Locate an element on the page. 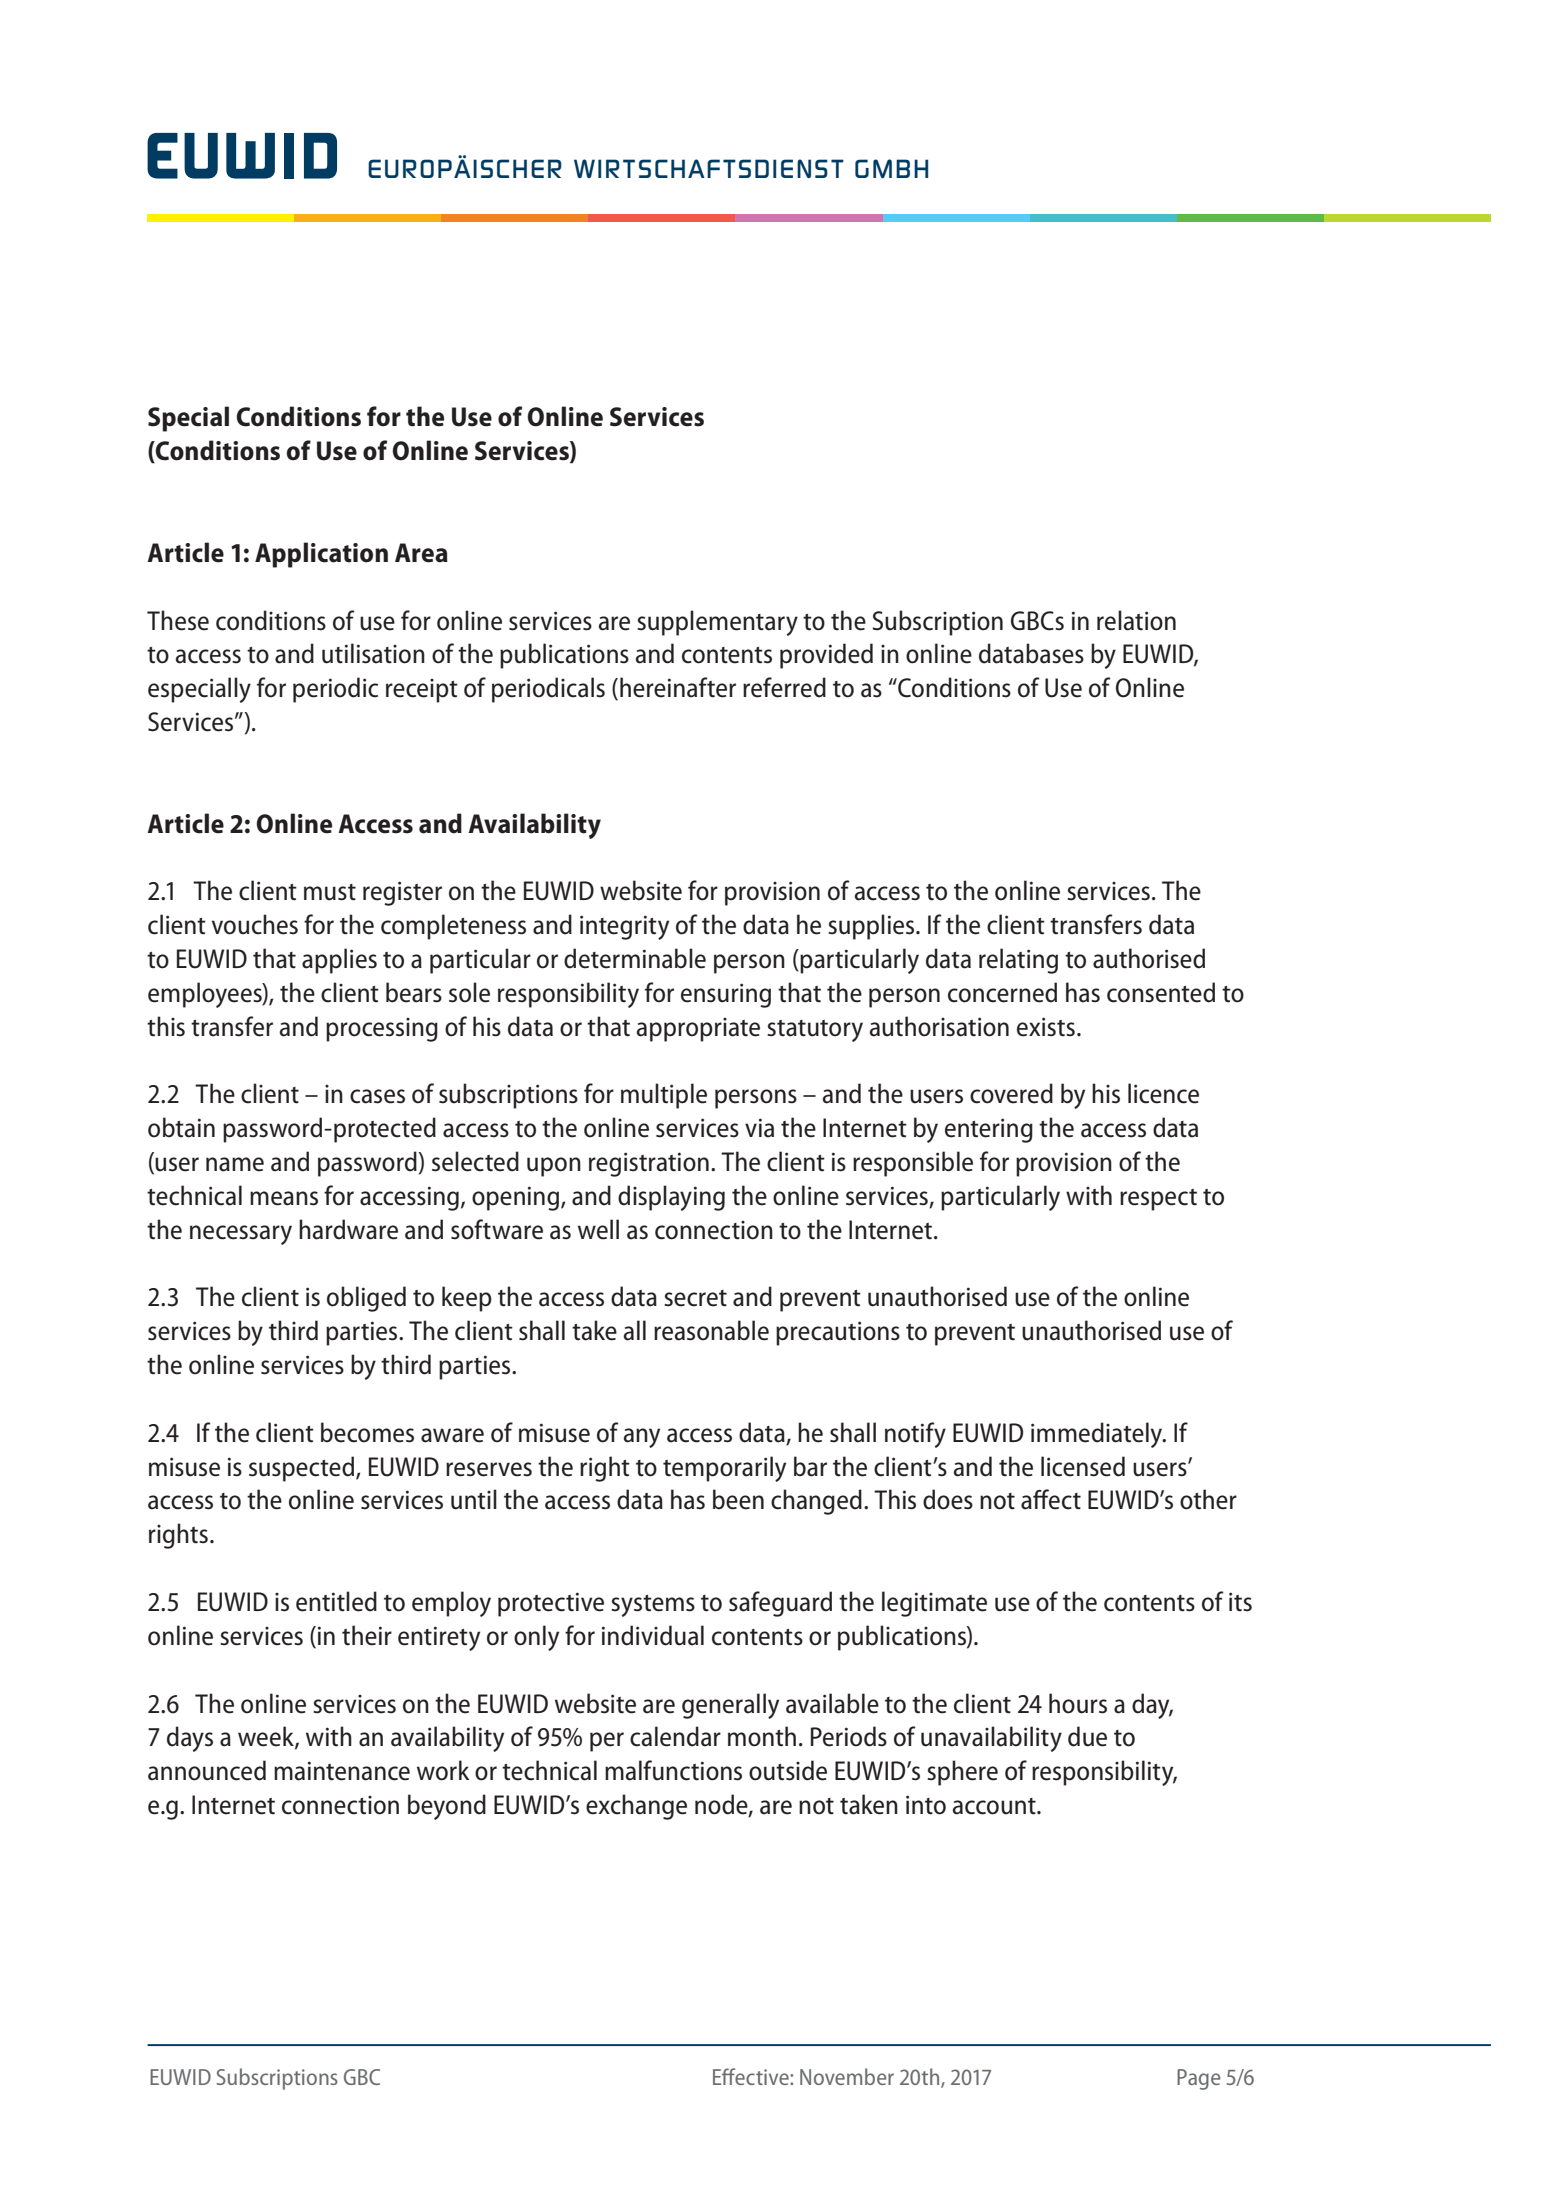 The image size is (1550, 2192). via is located at coordinates (759, 1128).
